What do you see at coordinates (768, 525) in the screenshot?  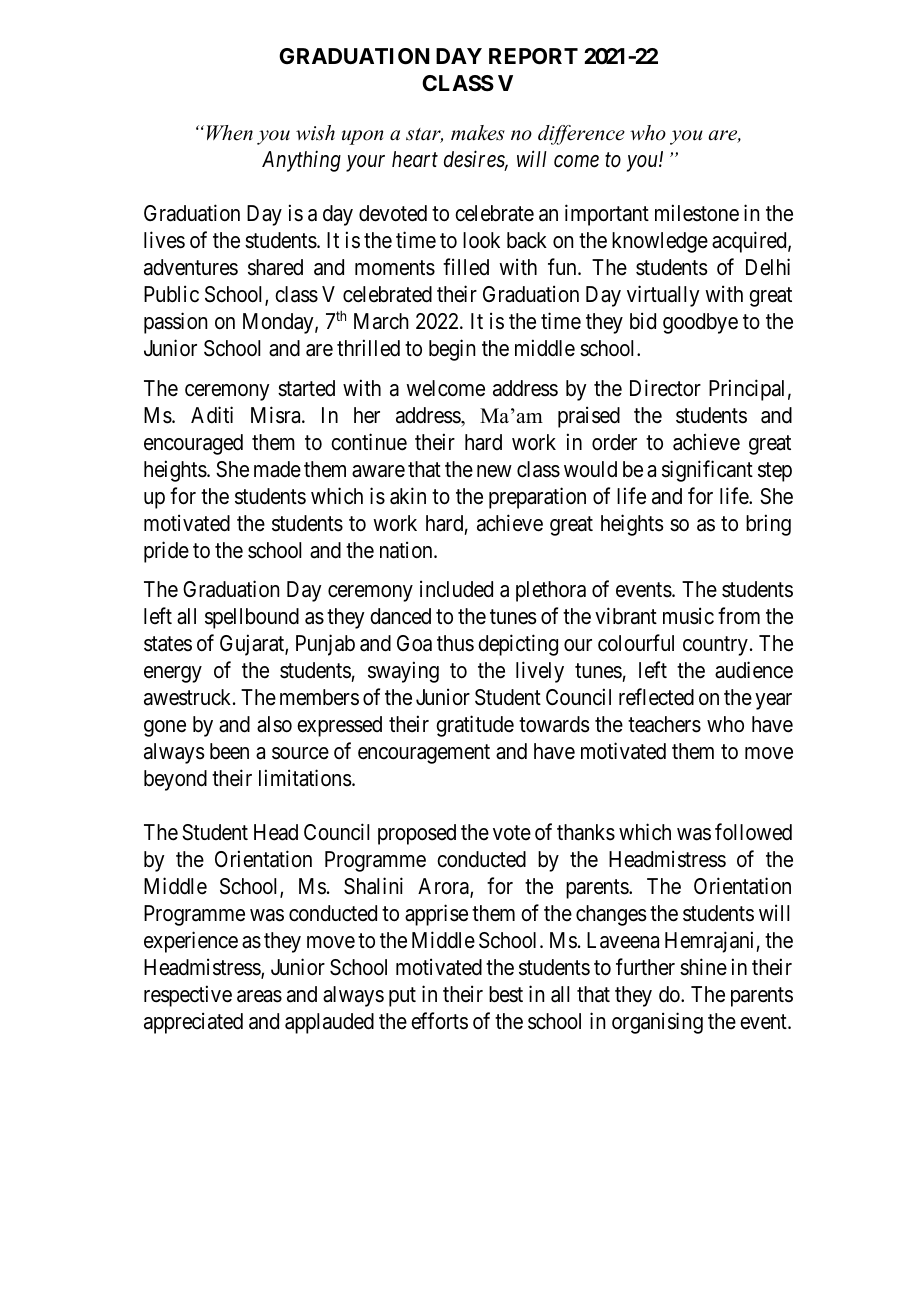 I see `bring` at bounding box center [768, 525].
